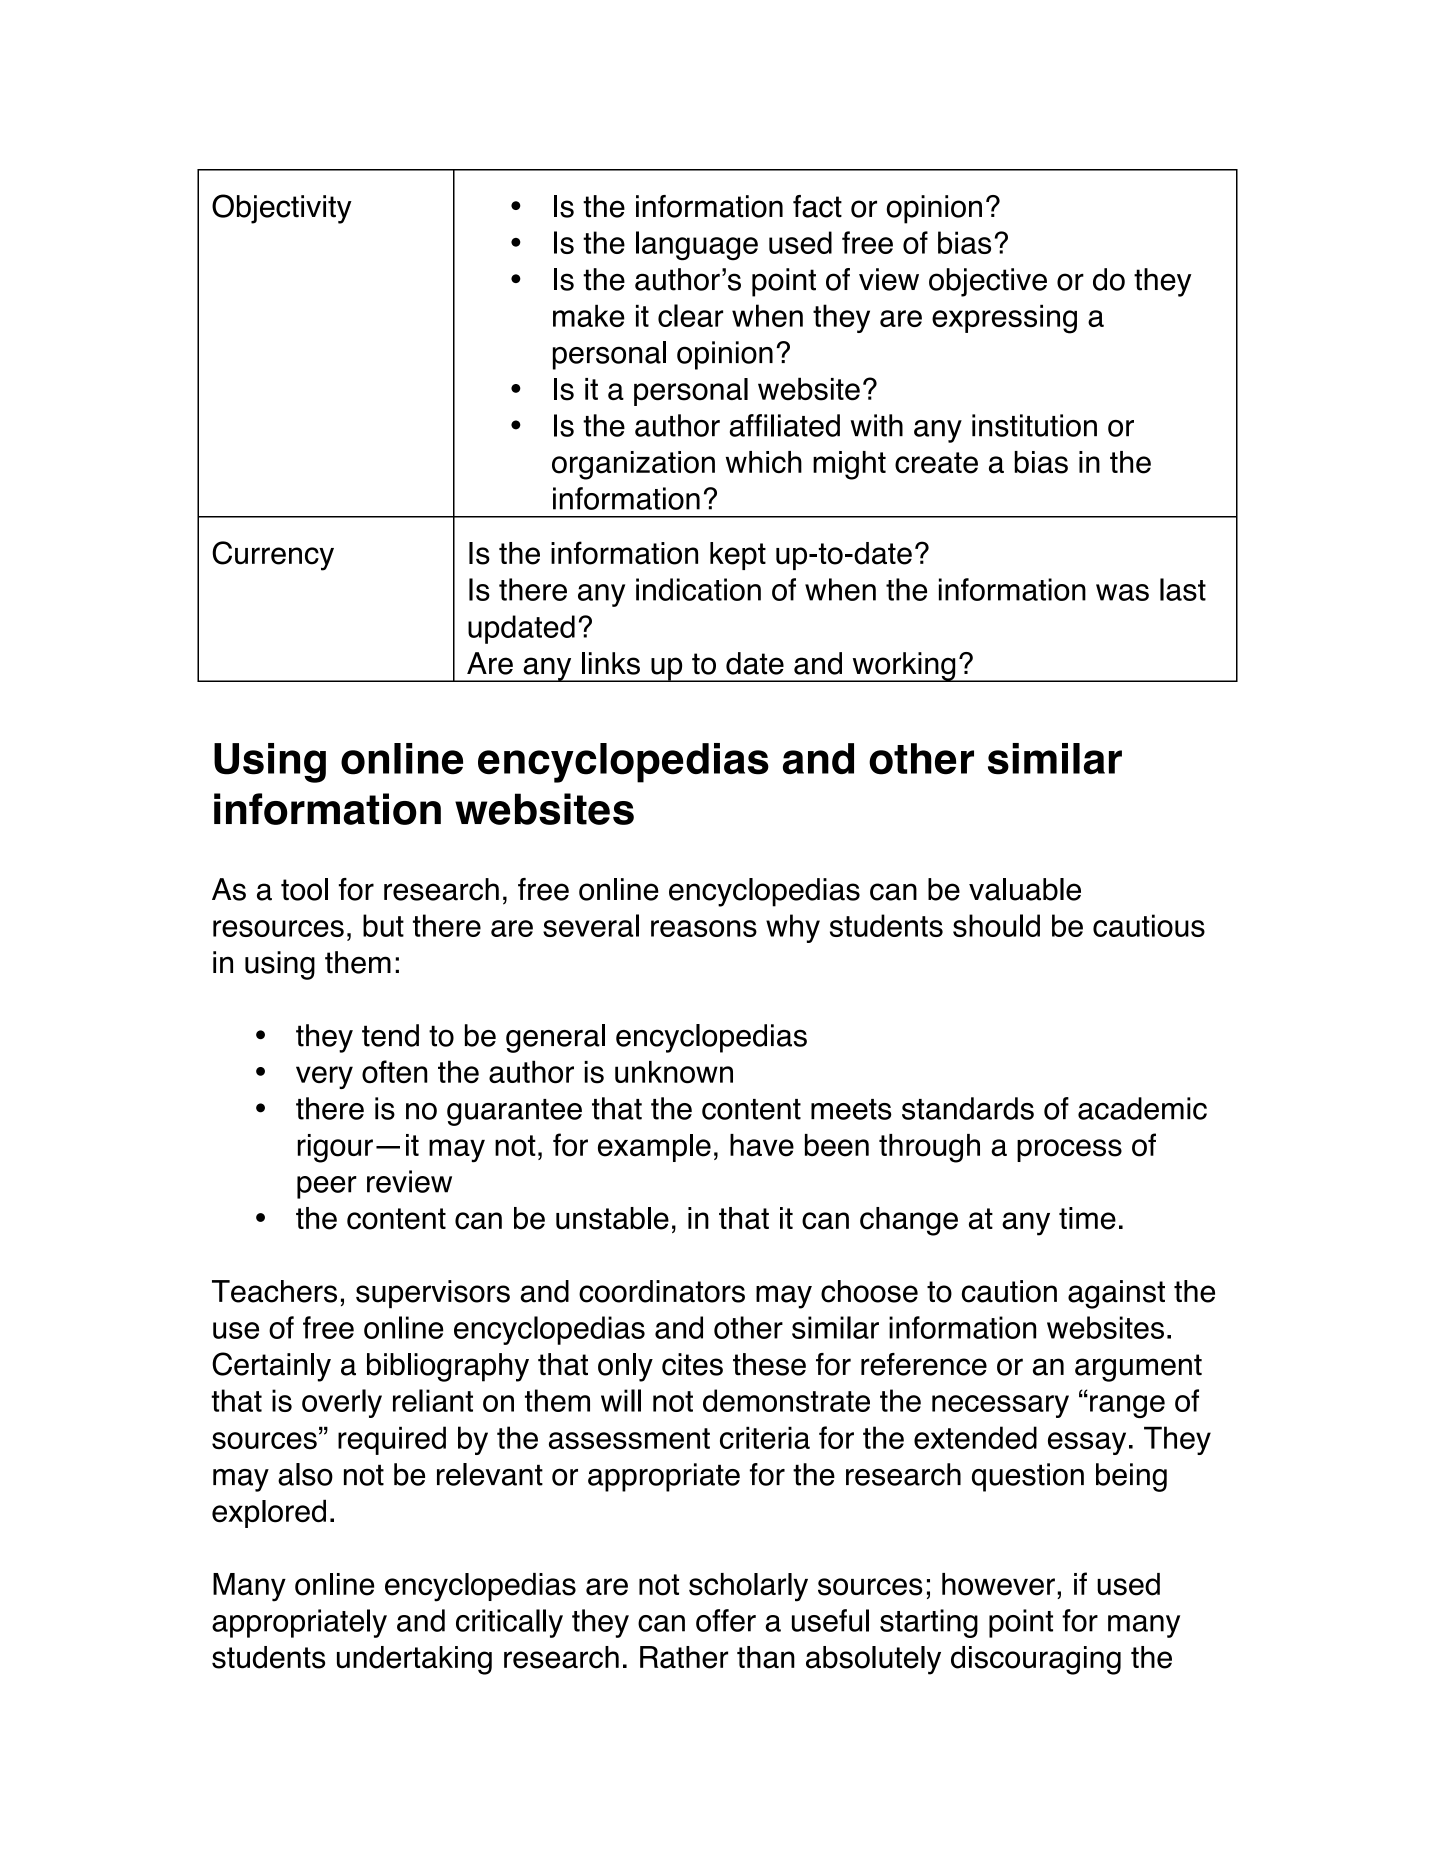 This screenshot has height=1855, width=1434. What do you see at coordinates (1122, 592) in the screenshot?
I see `was` at bounding box center [1122, 592].
